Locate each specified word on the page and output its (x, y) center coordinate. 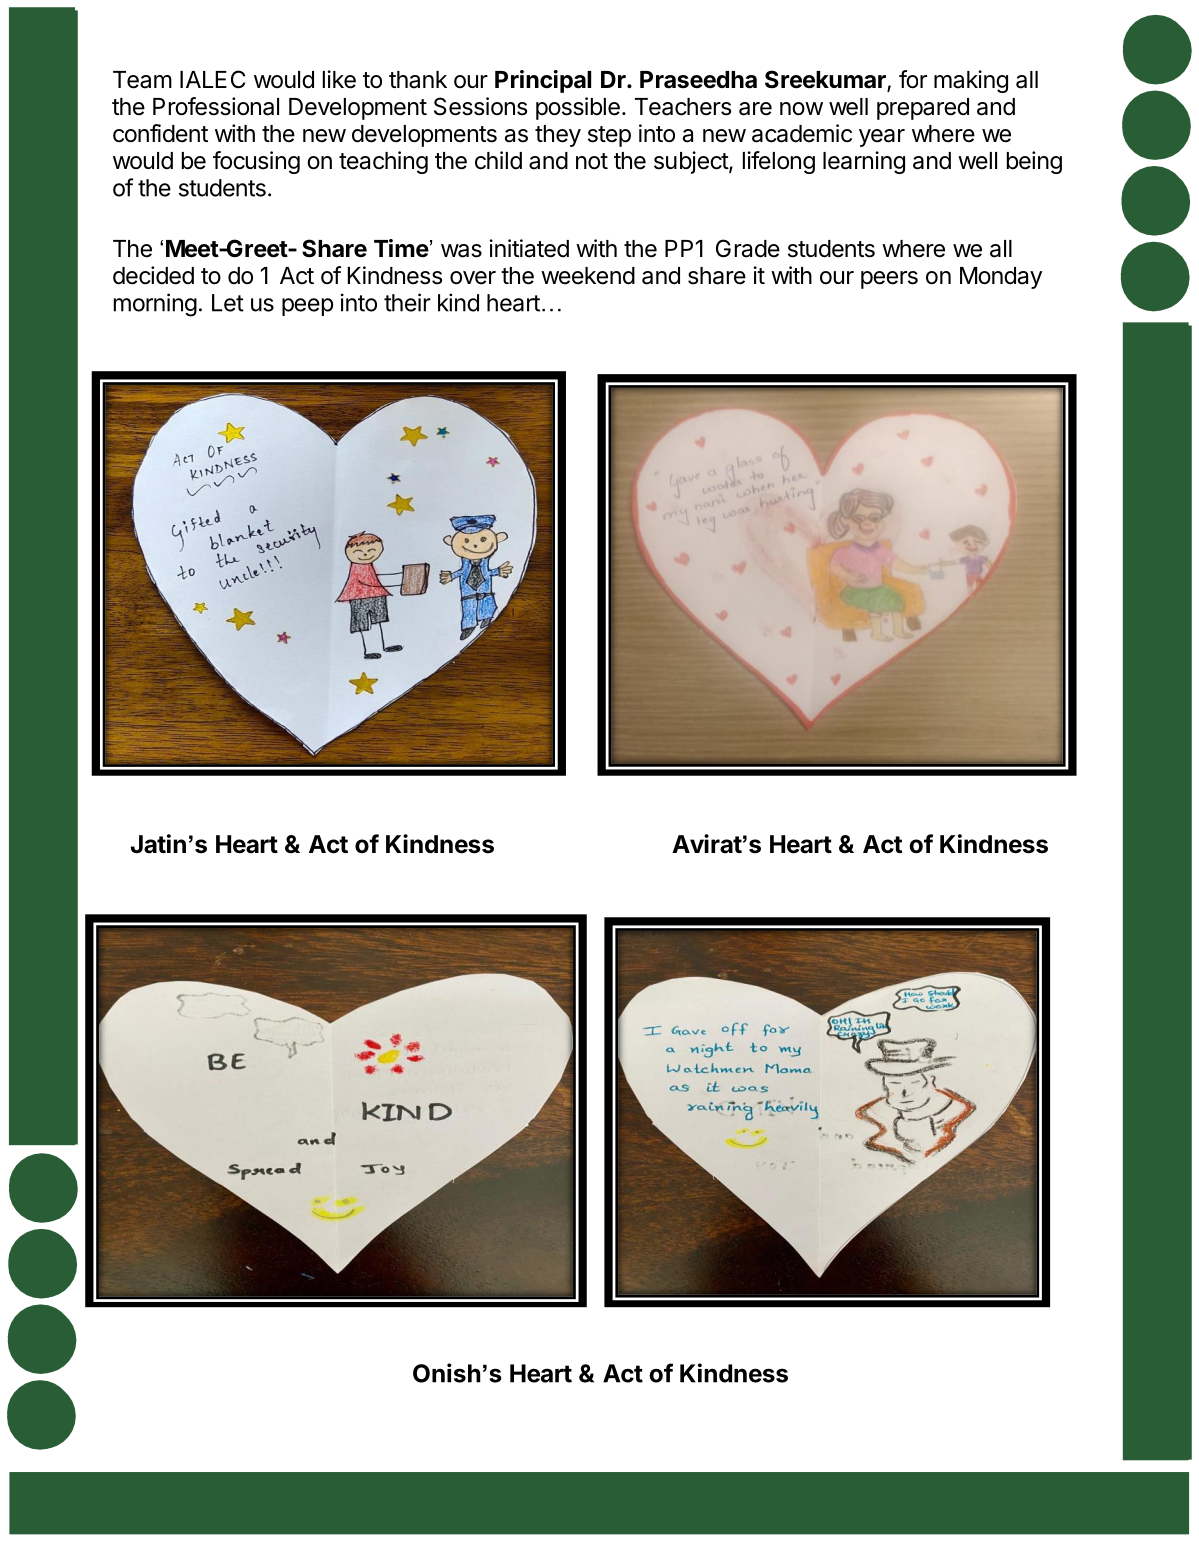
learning (864, 162)
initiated (529, 248)
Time (401, 248)
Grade (748, 248)
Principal (543, 81)
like (339, 79)
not (592, 161)
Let (228, 303)
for (913, 79)
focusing (256, 162)
